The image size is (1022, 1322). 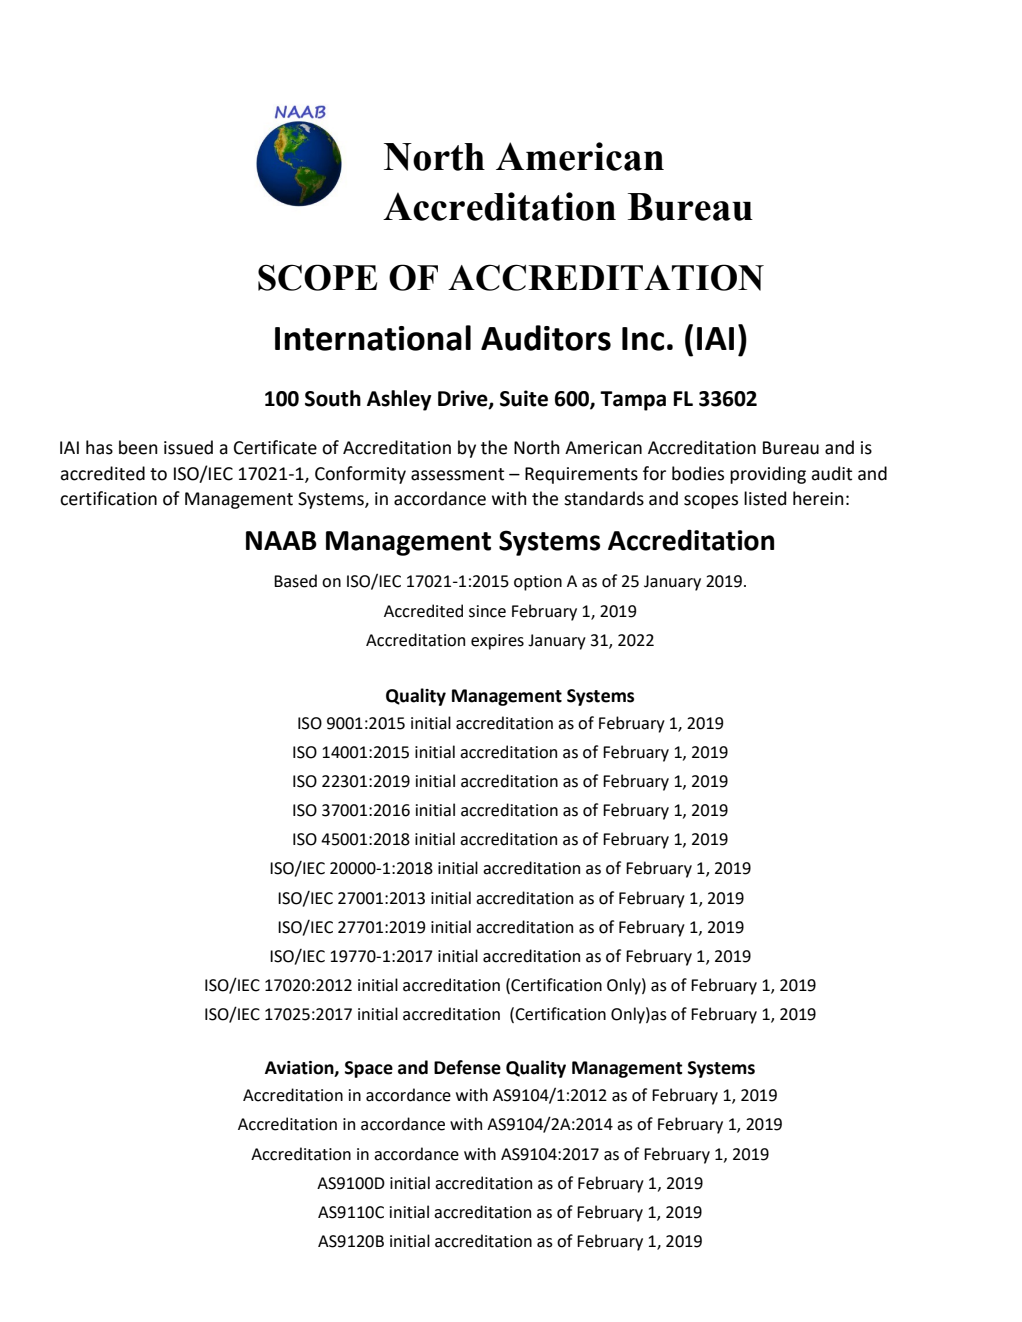 I want to click on Space, so click(x=369, y=1069).
